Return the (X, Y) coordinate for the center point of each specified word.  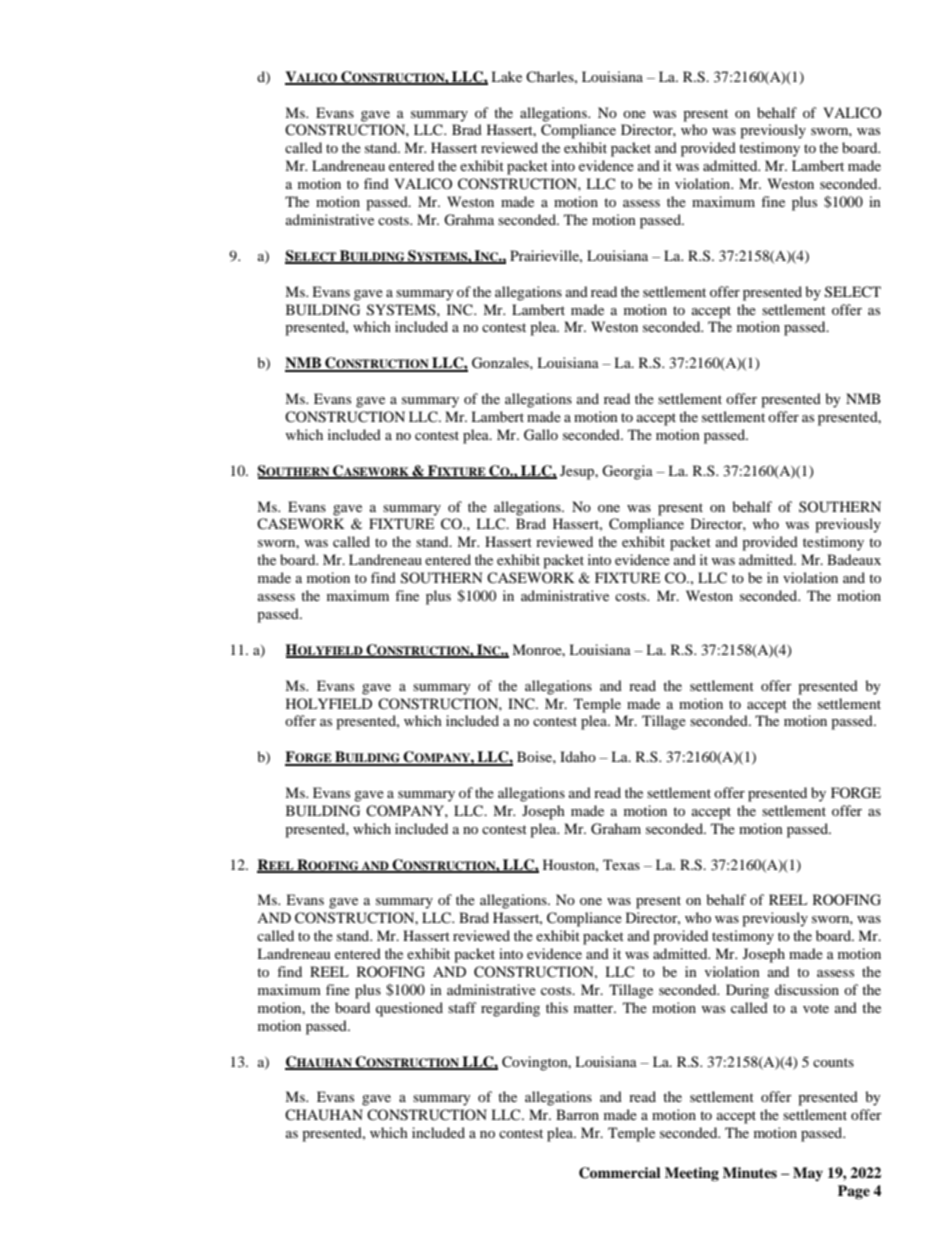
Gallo (541, 435)
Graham (616, 829)
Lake (506, 76)
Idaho (578, 756)
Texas (621, 864)
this (557, 1007)
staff (462, 1007)
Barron (577, 1114)
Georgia (627, 472)
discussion (807, 989)
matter (595, 1008)
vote (816, 1008)
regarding (510, 1009)
